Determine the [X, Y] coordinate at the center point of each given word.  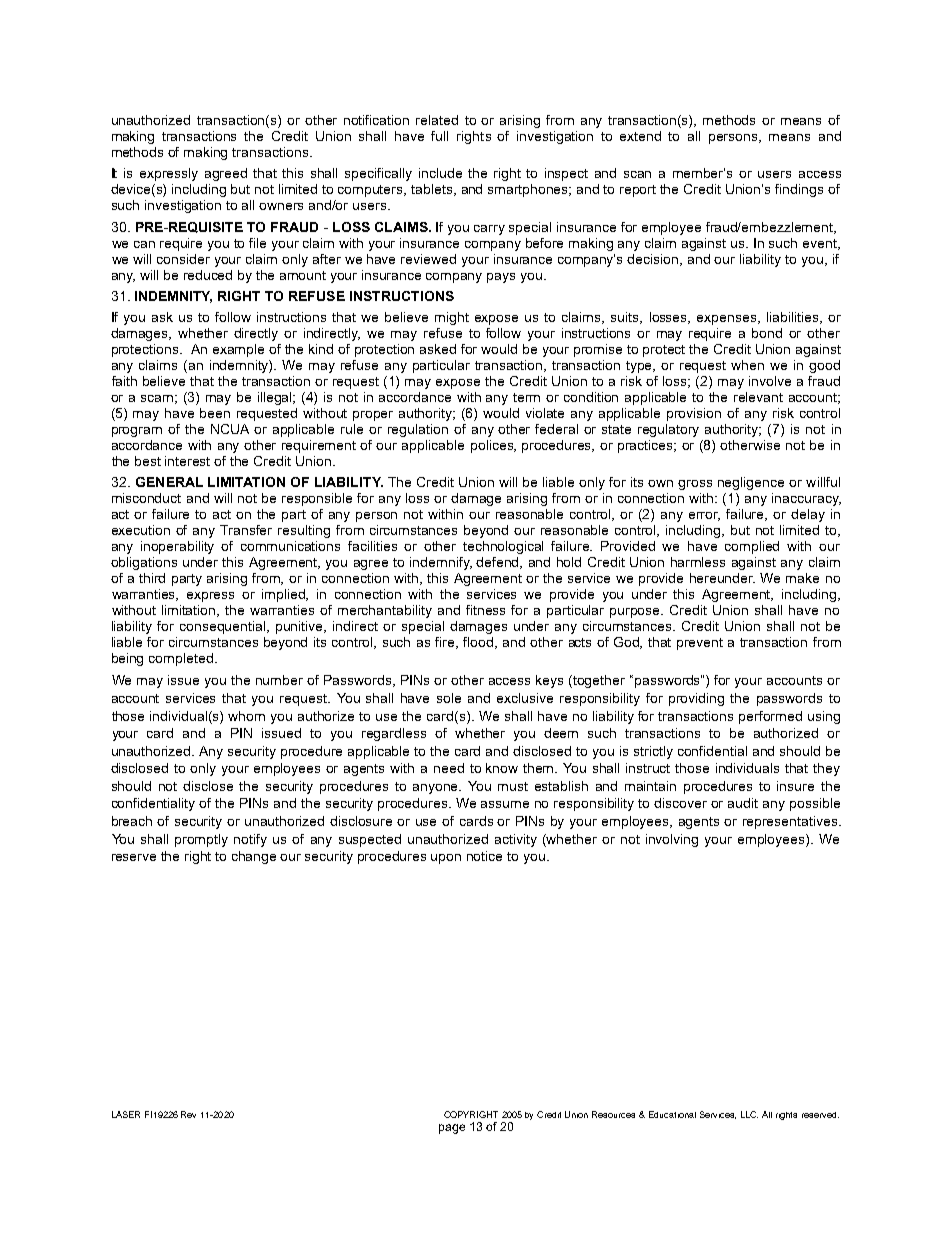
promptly [201, 840]
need [449, 768]
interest [187, 461]
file [257, 243]
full [439, 136]
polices [493, 446]
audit [743, 803]
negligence [751, 483]
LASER [126, 1114]
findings [799, 190]
